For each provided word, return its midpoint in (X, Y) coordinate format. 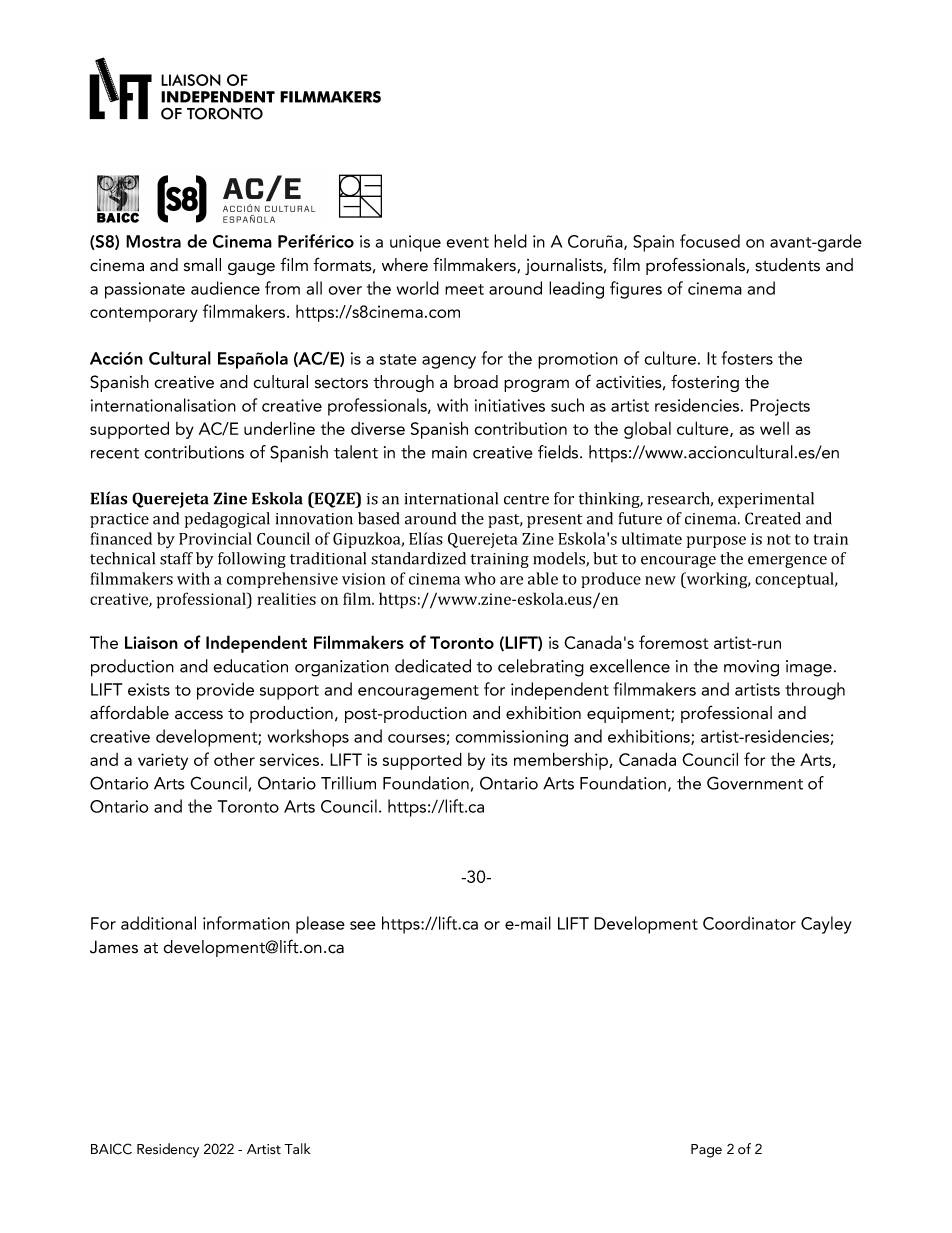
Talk (297, 1149)
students (787, 265)
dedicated (433, 666)
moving (751, 668)
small (202, 265)
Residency (168, 1150)
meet (464, 289)
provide (225, 691)
